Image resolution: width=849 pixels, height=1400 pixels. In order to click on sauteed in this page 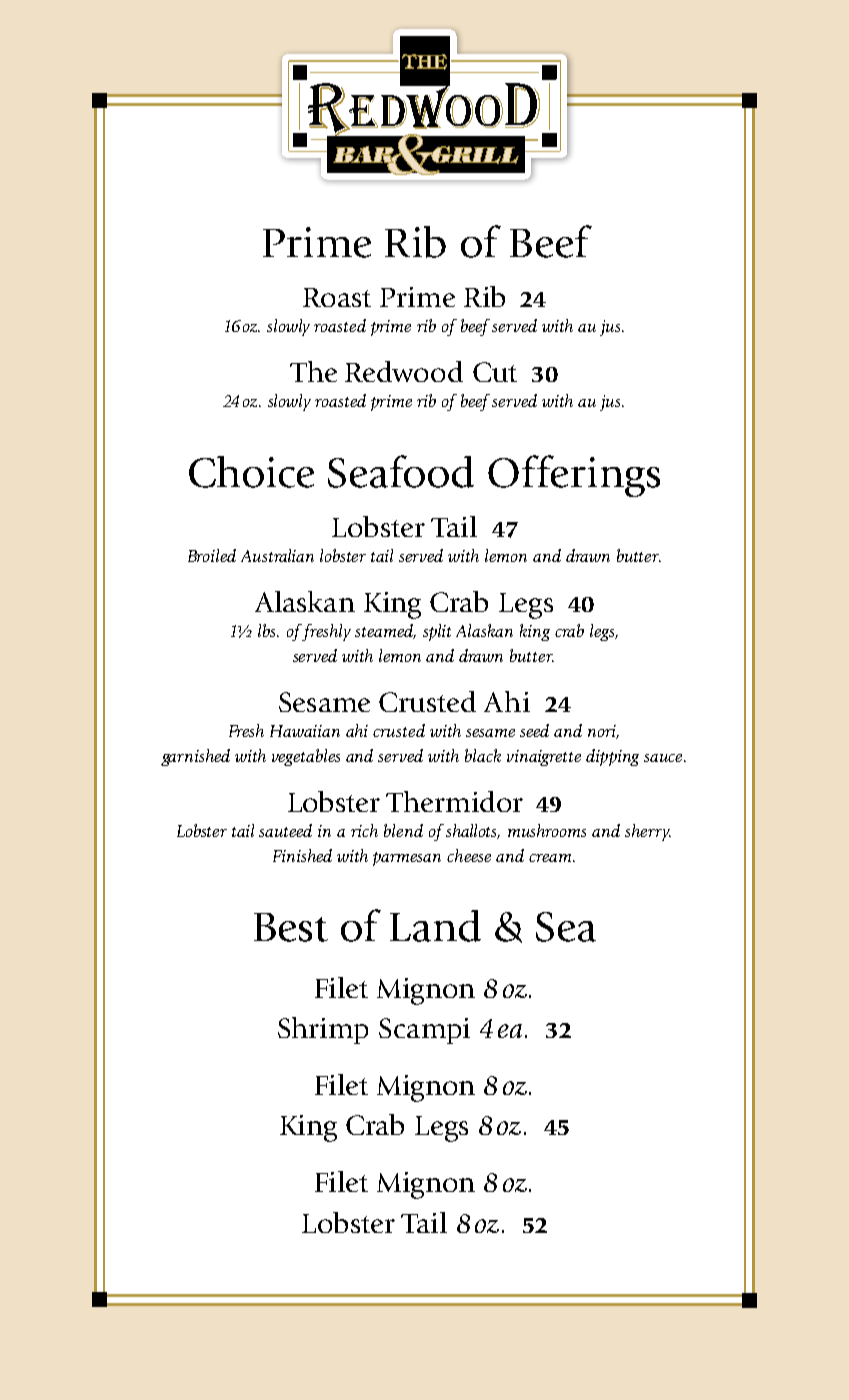, I will do `click(285, 830)`.
